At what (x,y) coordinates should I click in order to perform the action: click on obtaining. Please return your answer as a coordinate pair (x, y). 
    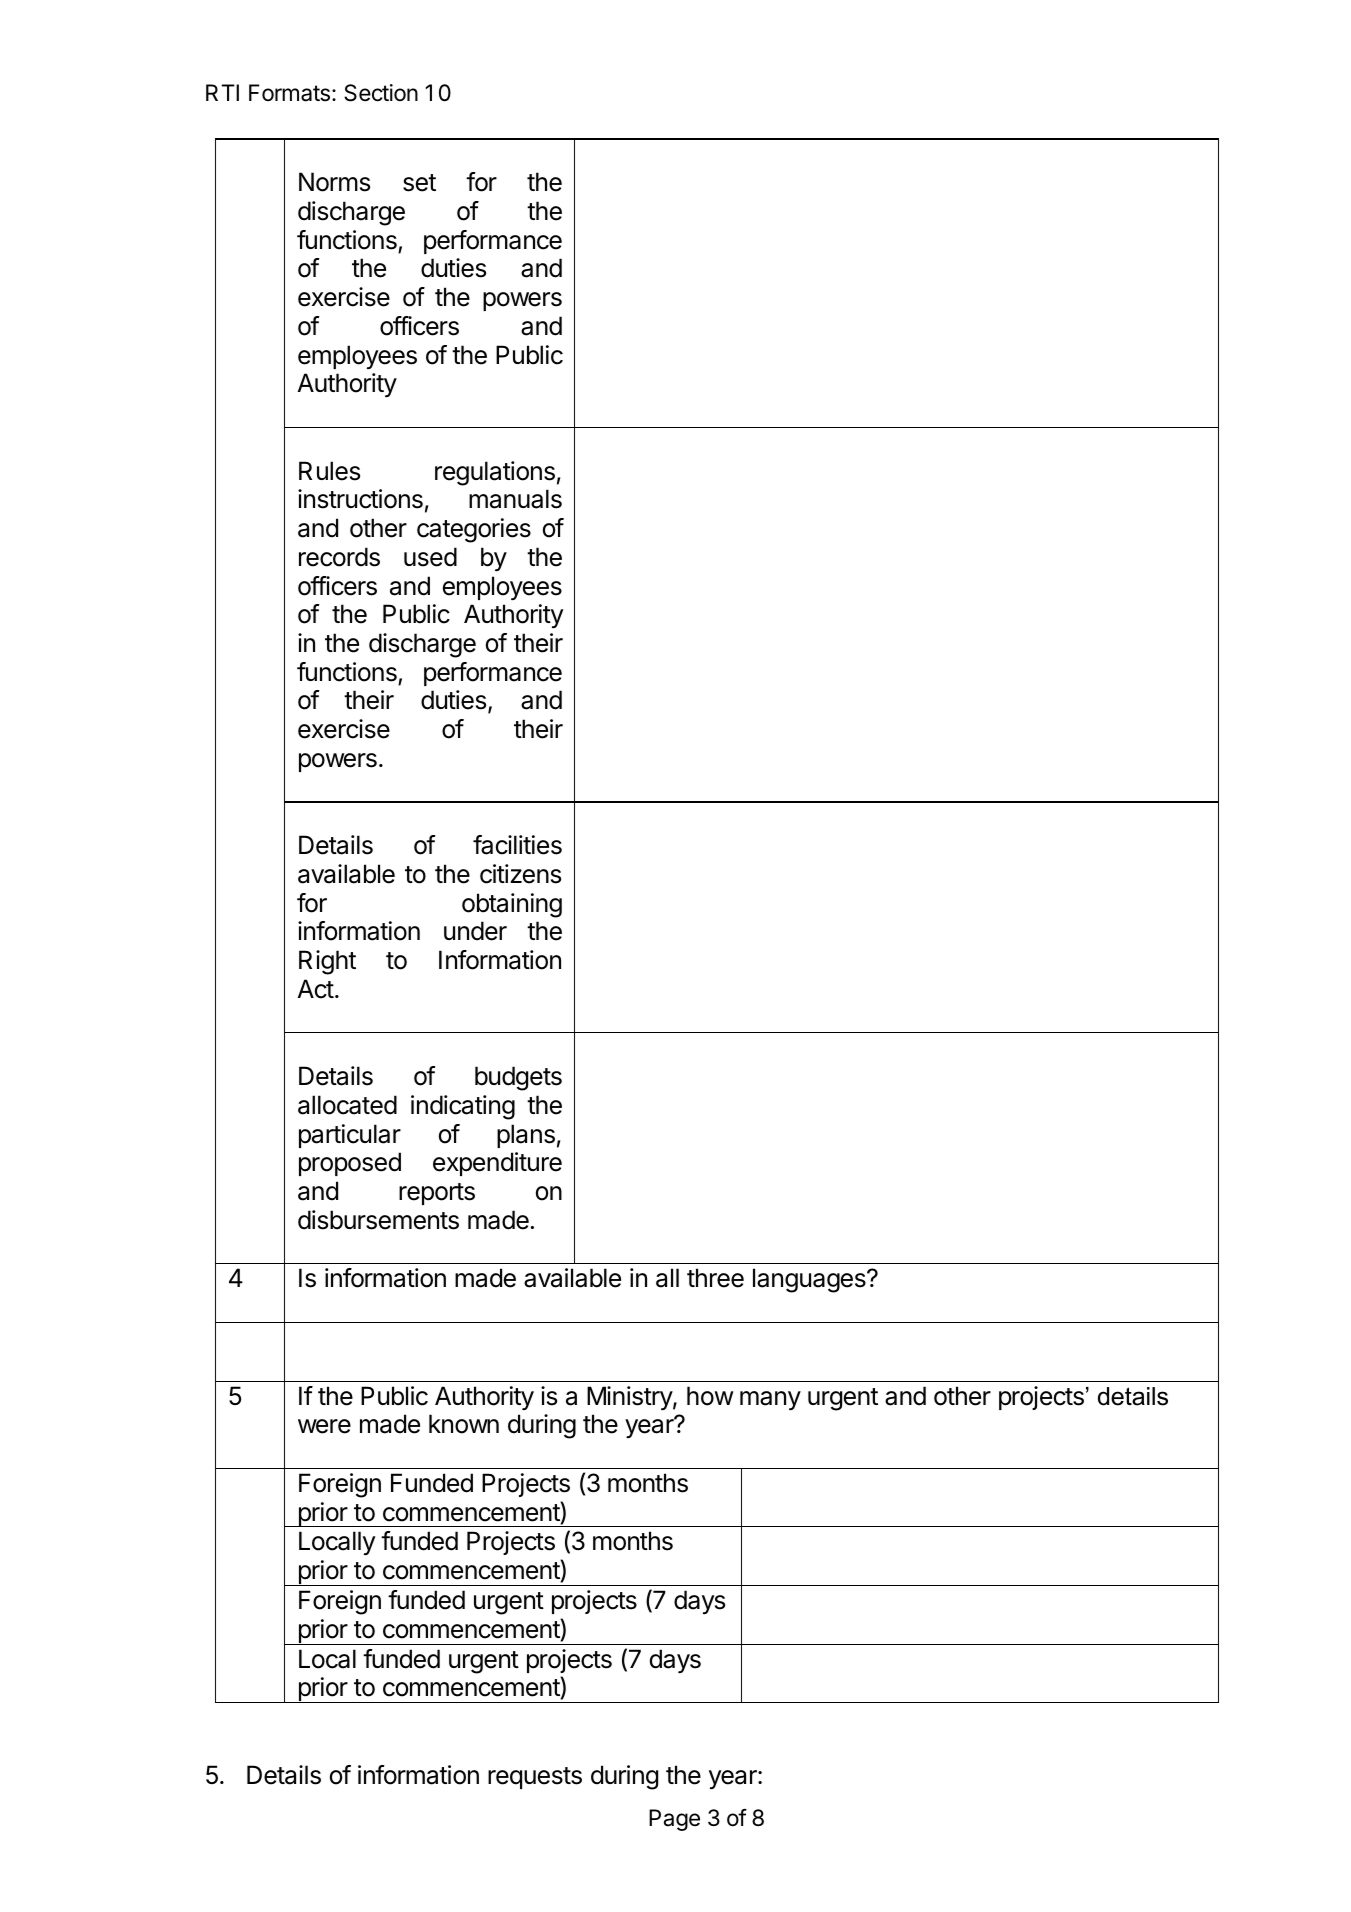
    Looking at the image, I should click on (512, 905).
